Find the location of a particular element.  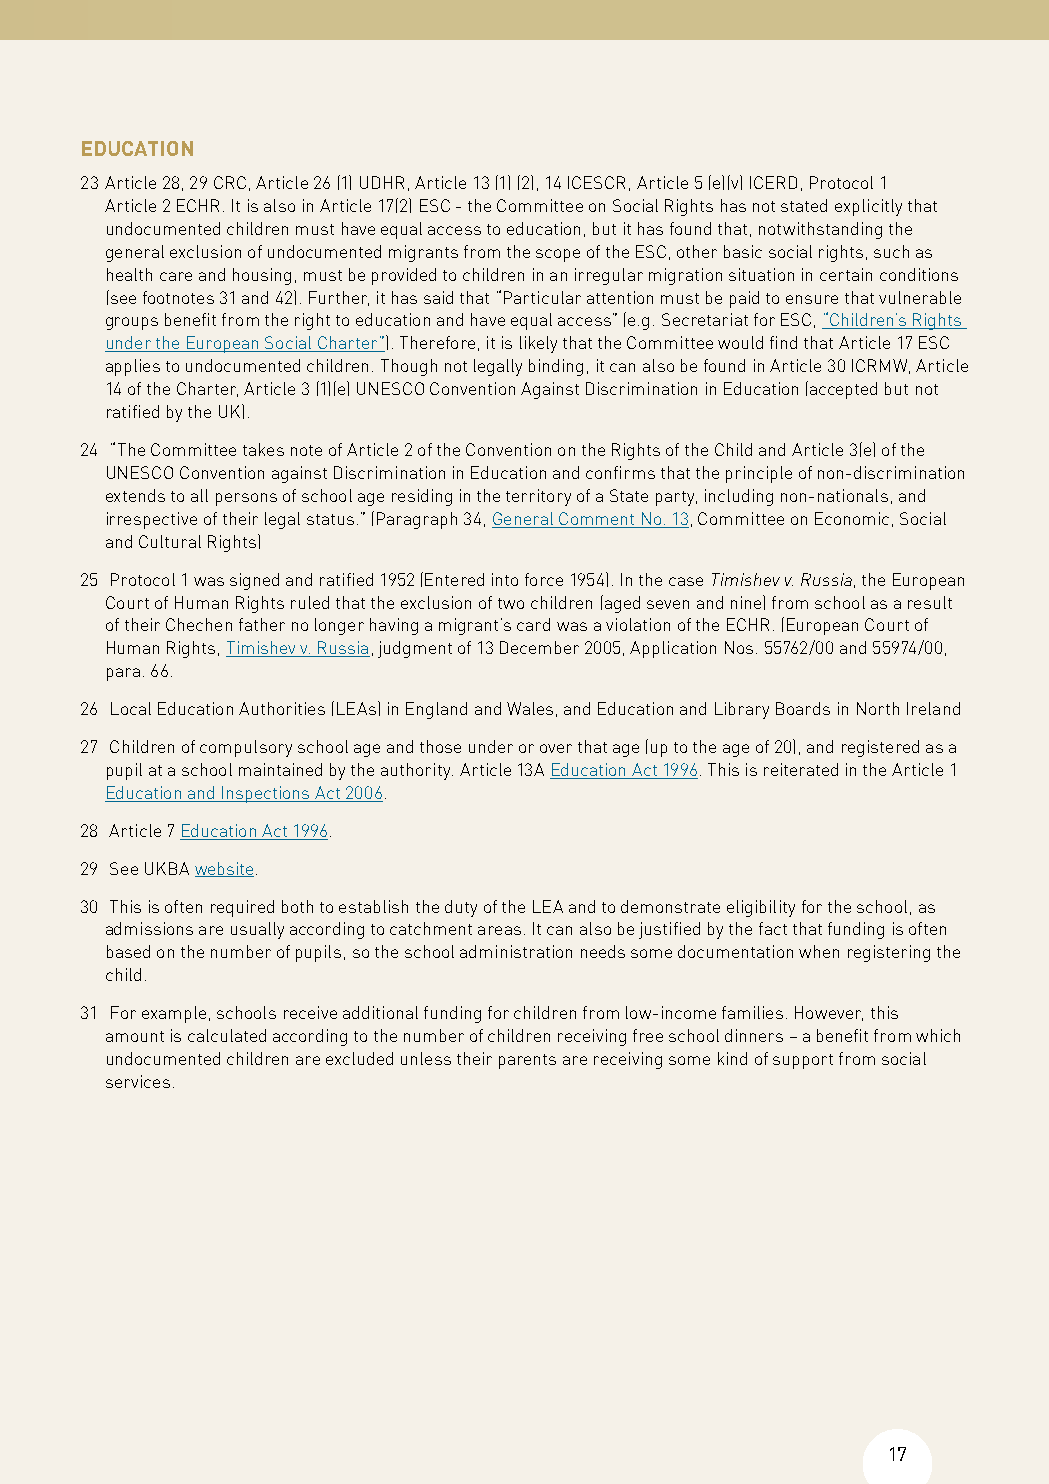

CRC is located at coordinates (230, 182).
